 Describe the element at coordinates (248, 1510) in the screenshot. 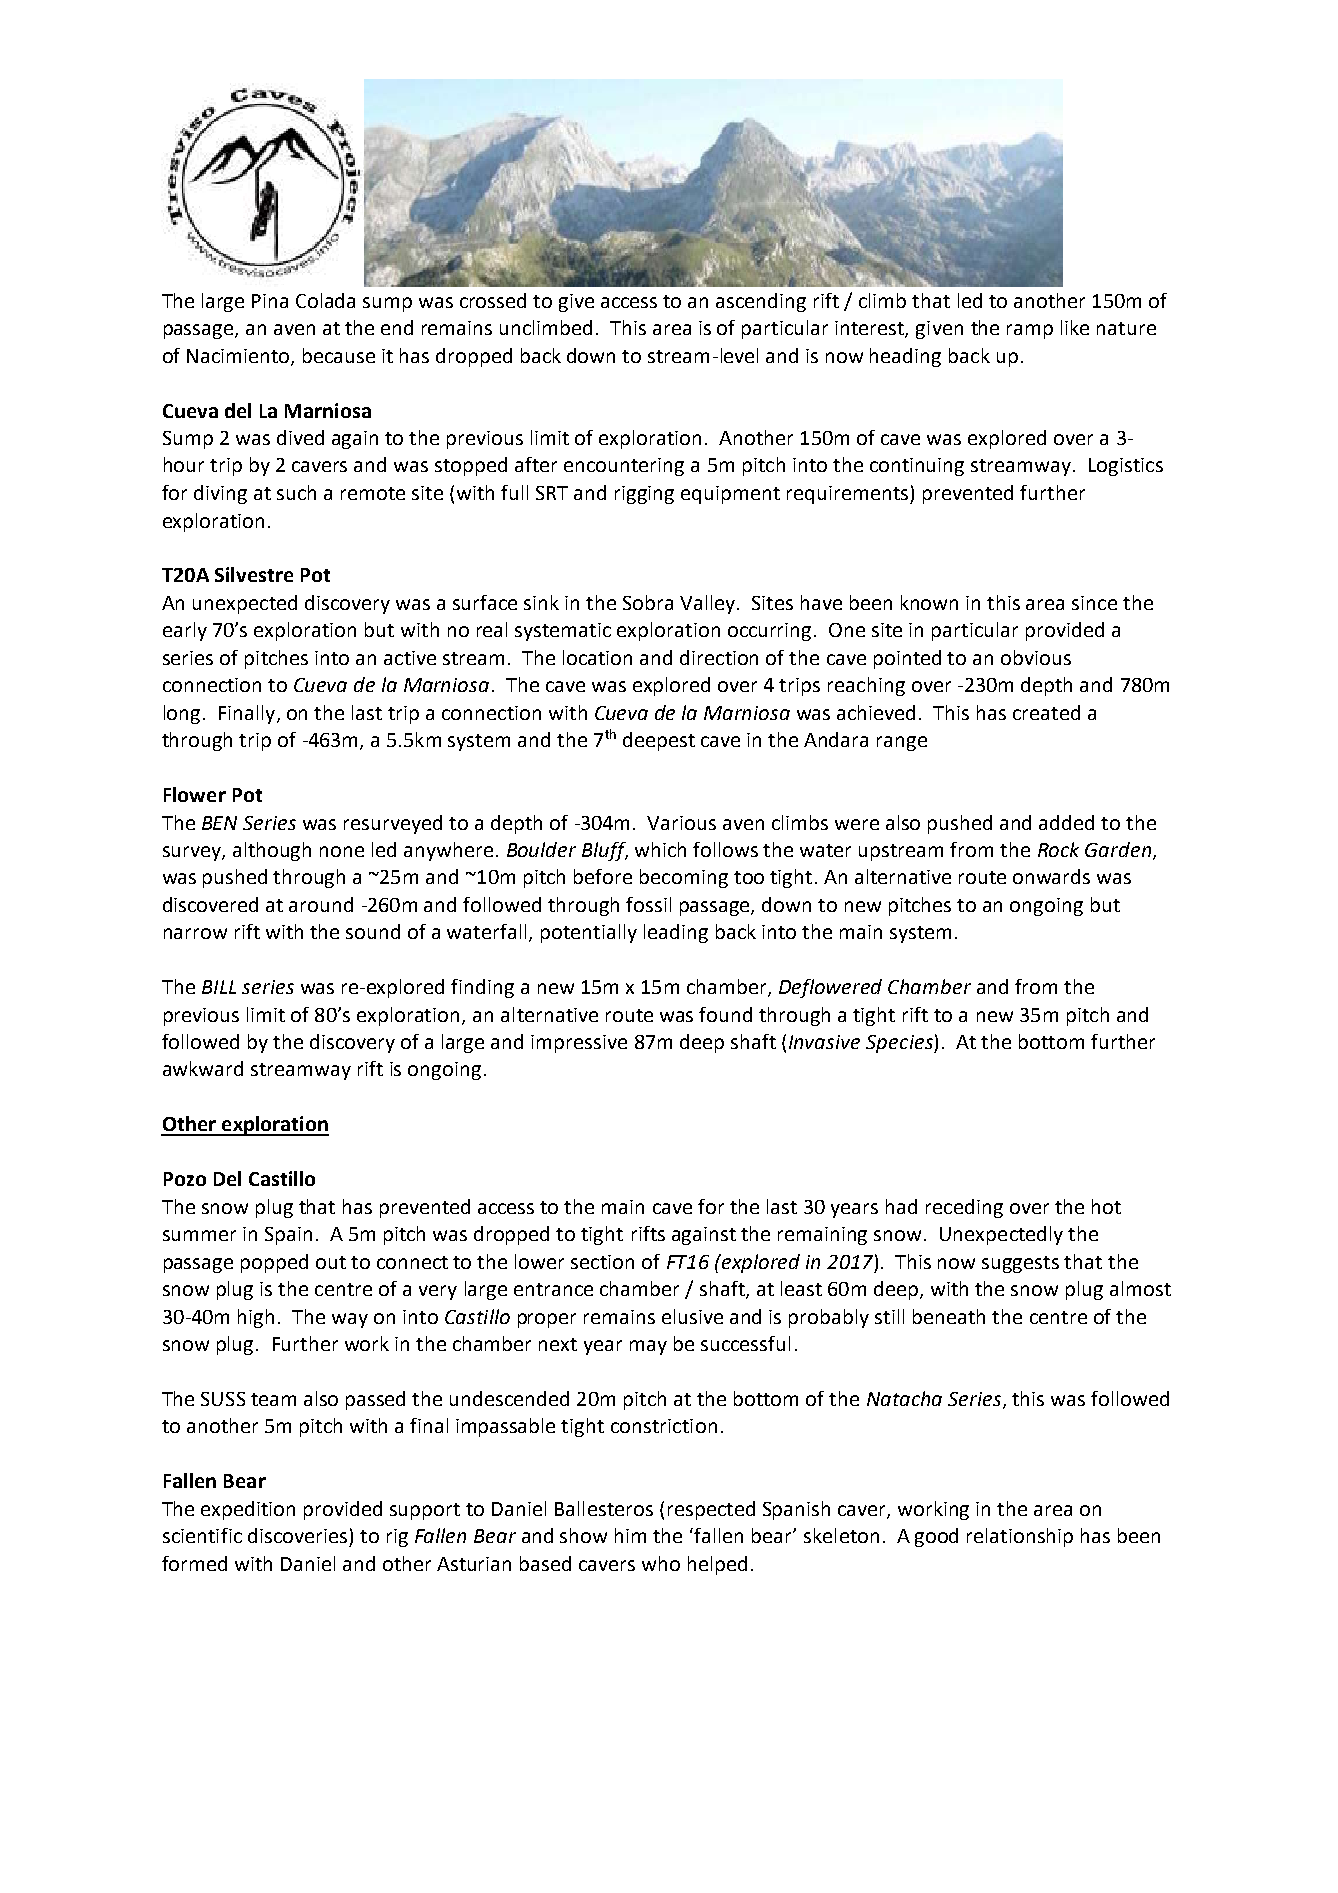

I see `expedition` at that location.
